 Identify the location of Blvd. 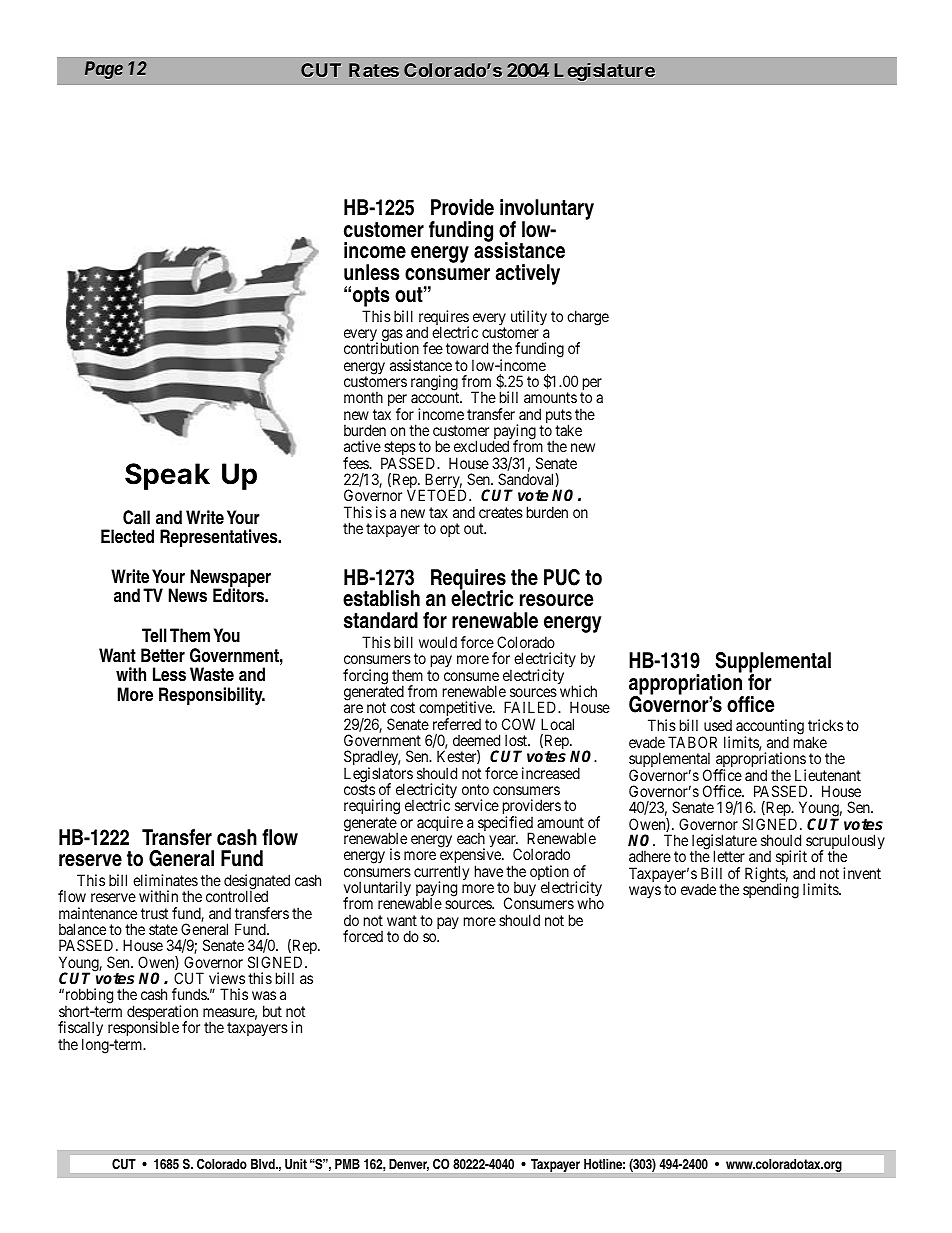
(264, 1164).
